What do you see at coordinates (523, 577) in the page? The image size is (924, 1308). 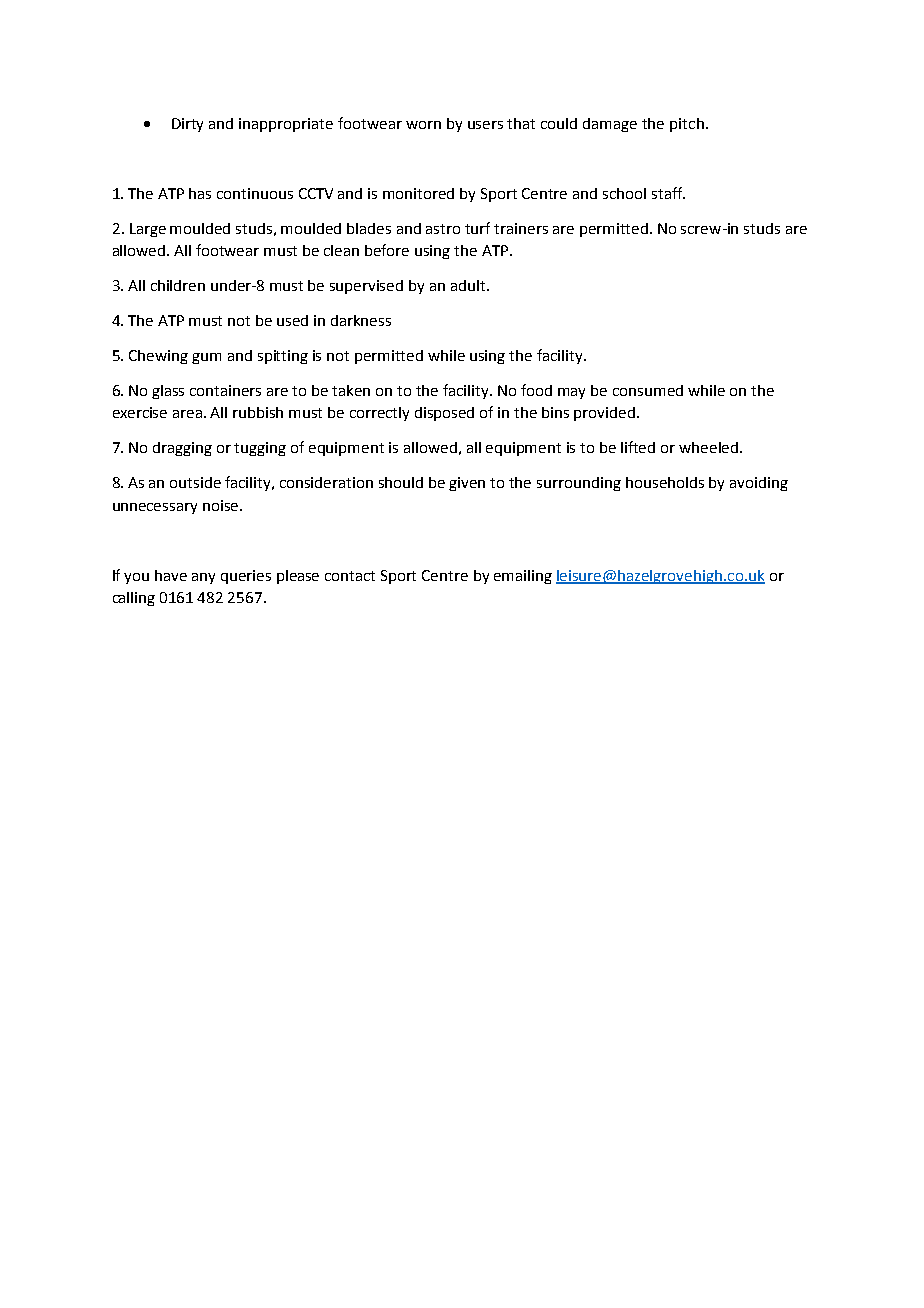 I see `emailing` at bounding box center [523, 577].
